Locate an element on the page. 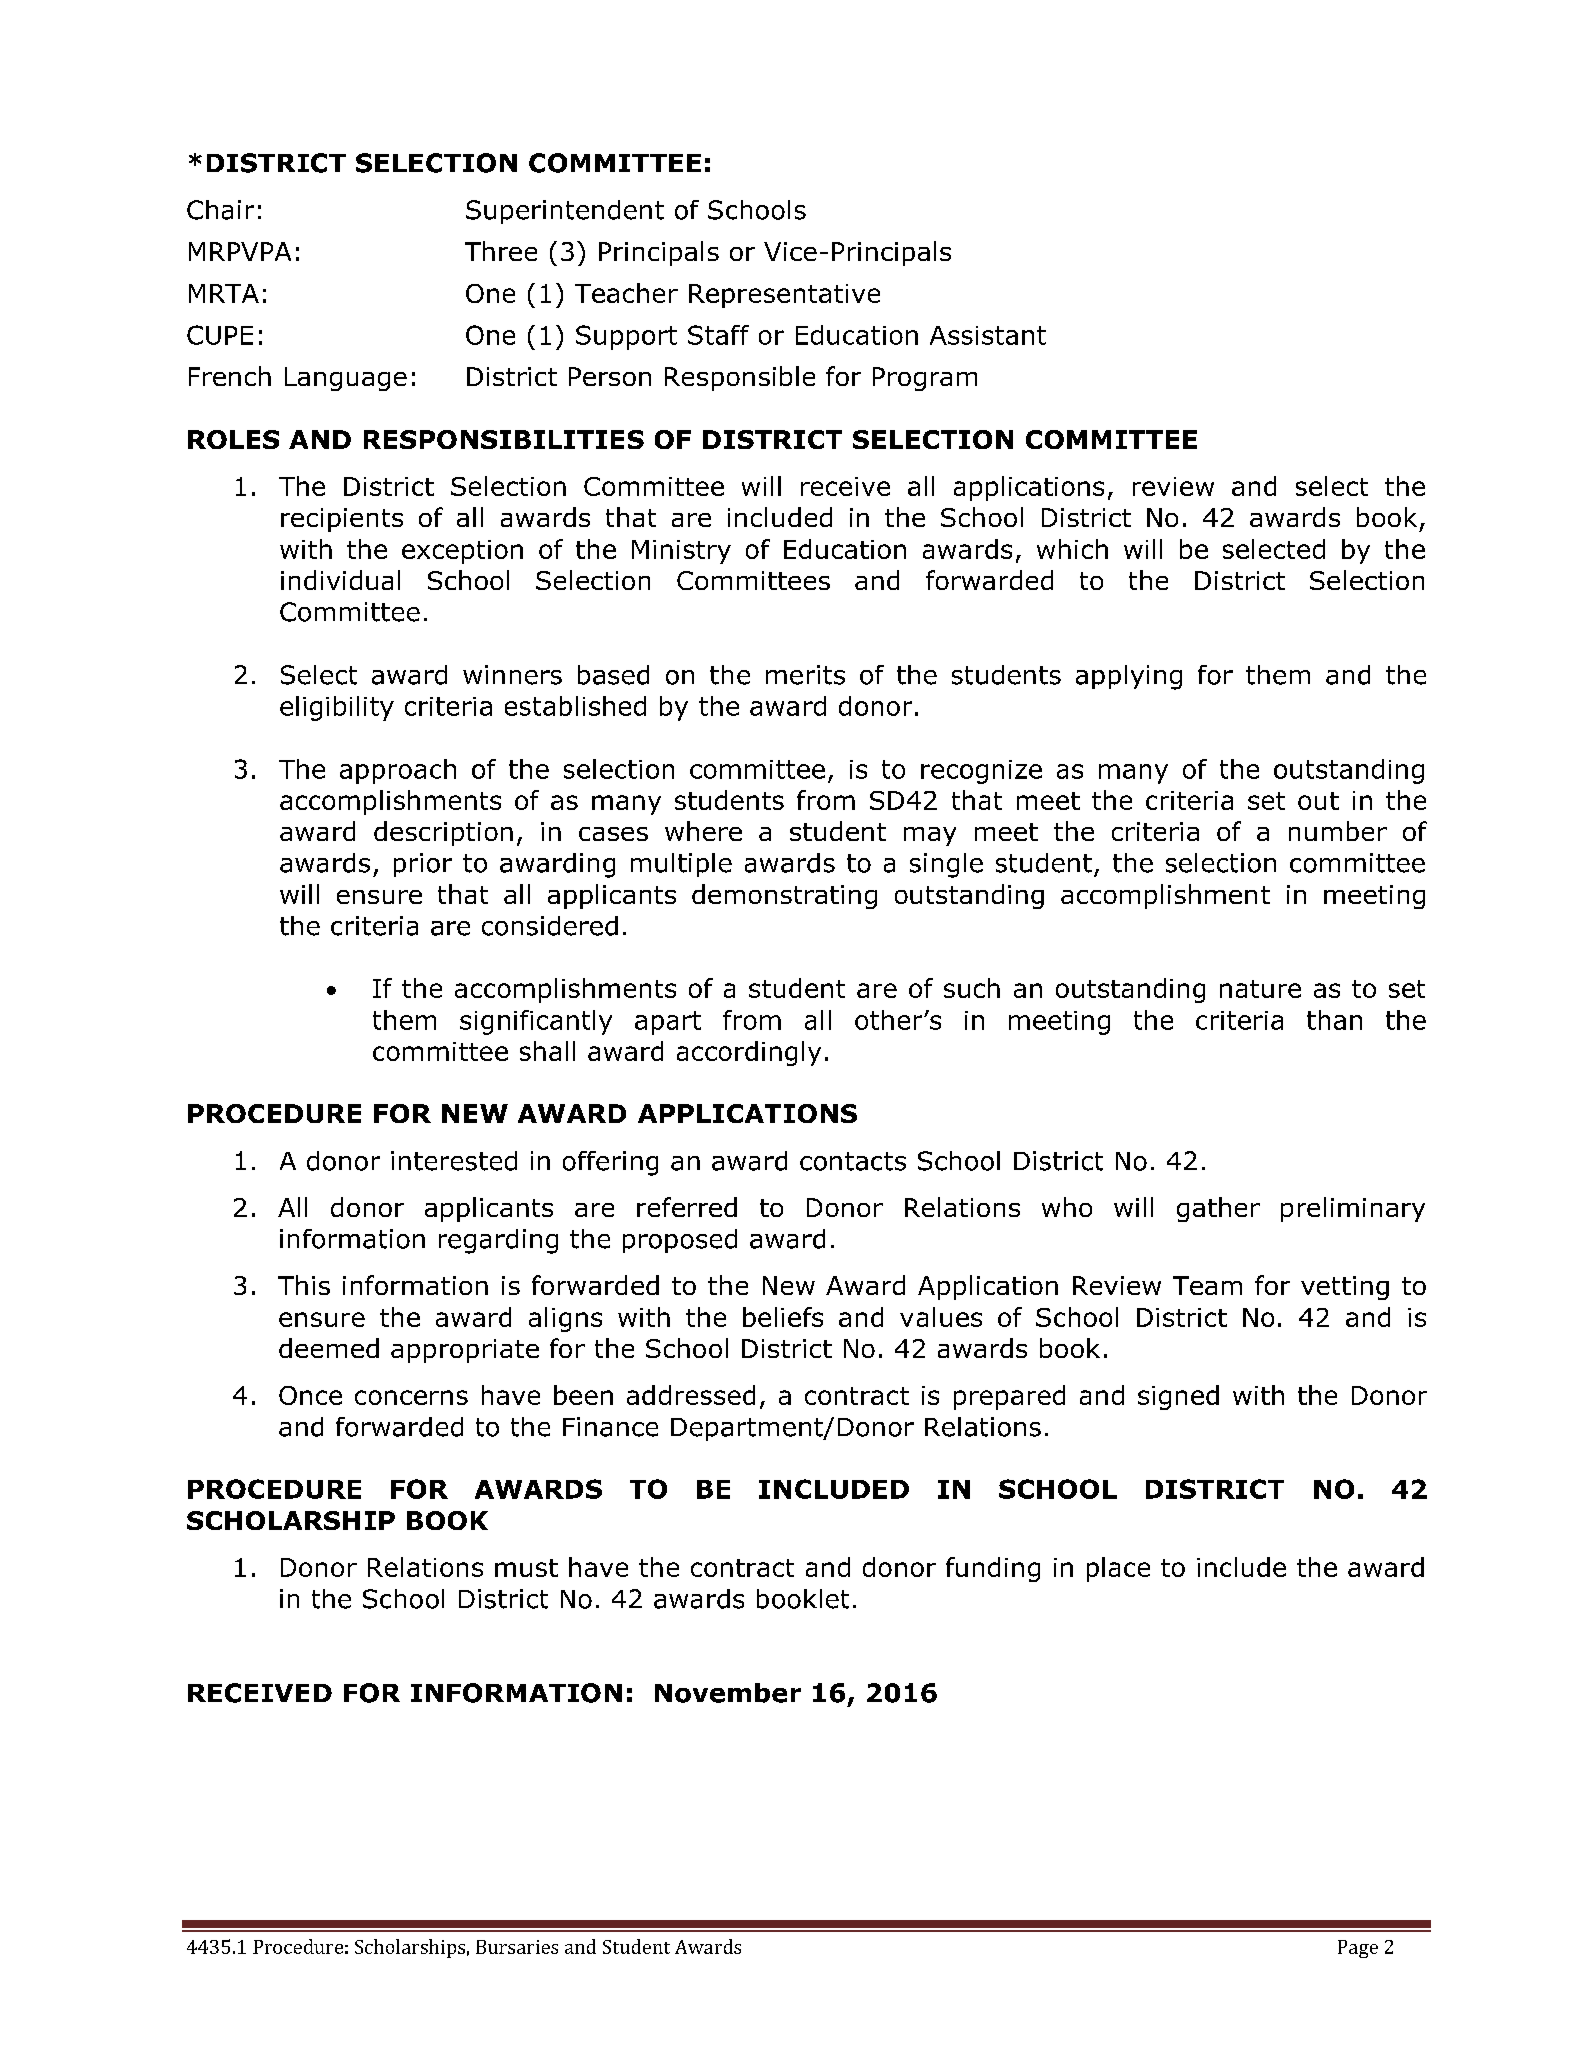 The height and width of the image is (2045, 1580). Representative is located at coordinates (784, 296).
